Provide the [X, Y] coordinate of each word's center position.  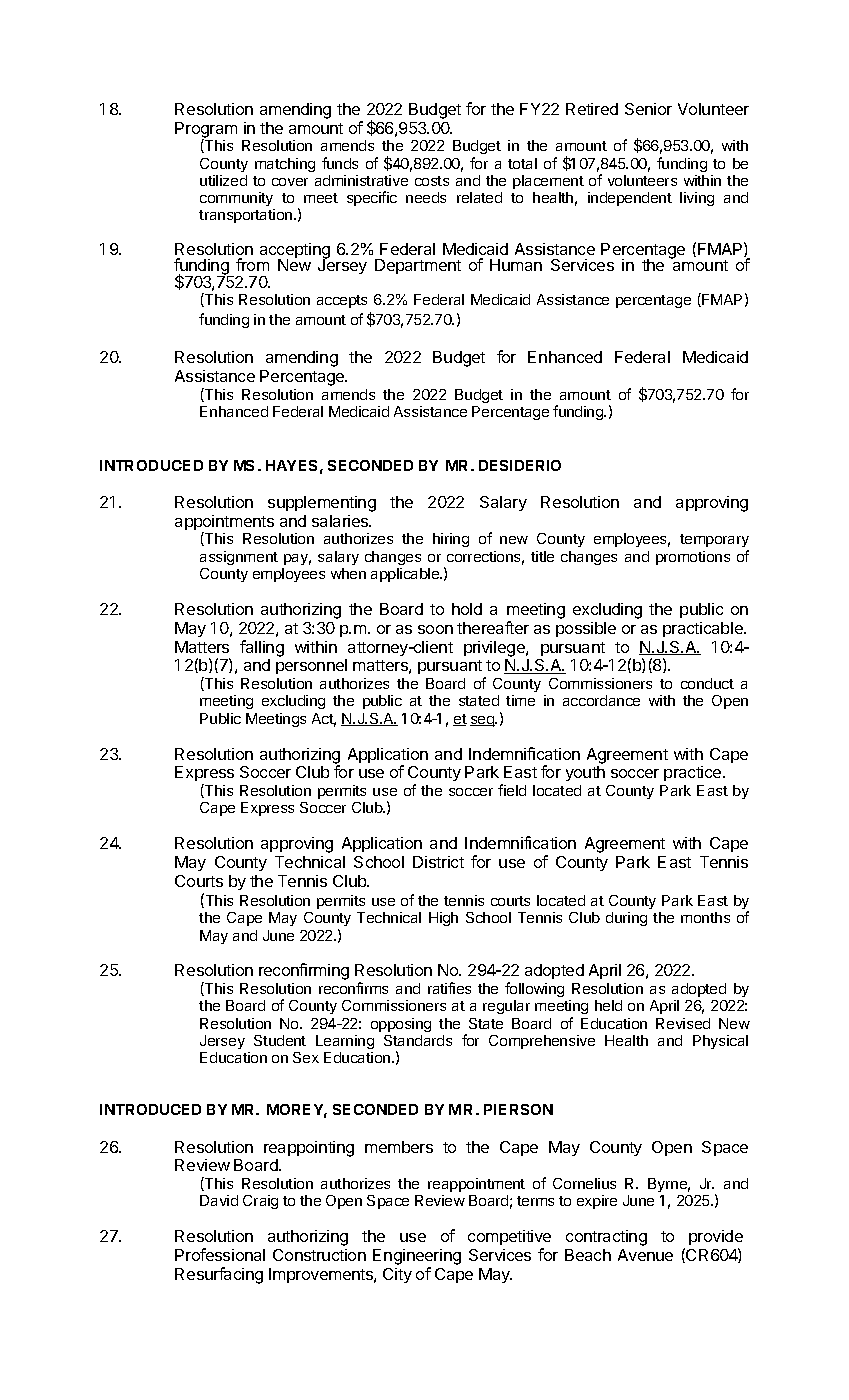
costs [432, 181]
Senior [648, 109]
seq [482, 721]
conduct [707, 683]
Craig [260, 1202]
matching [285, 165]
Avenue [645, 1255]
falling [262, 648]
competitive [509, 1239]
